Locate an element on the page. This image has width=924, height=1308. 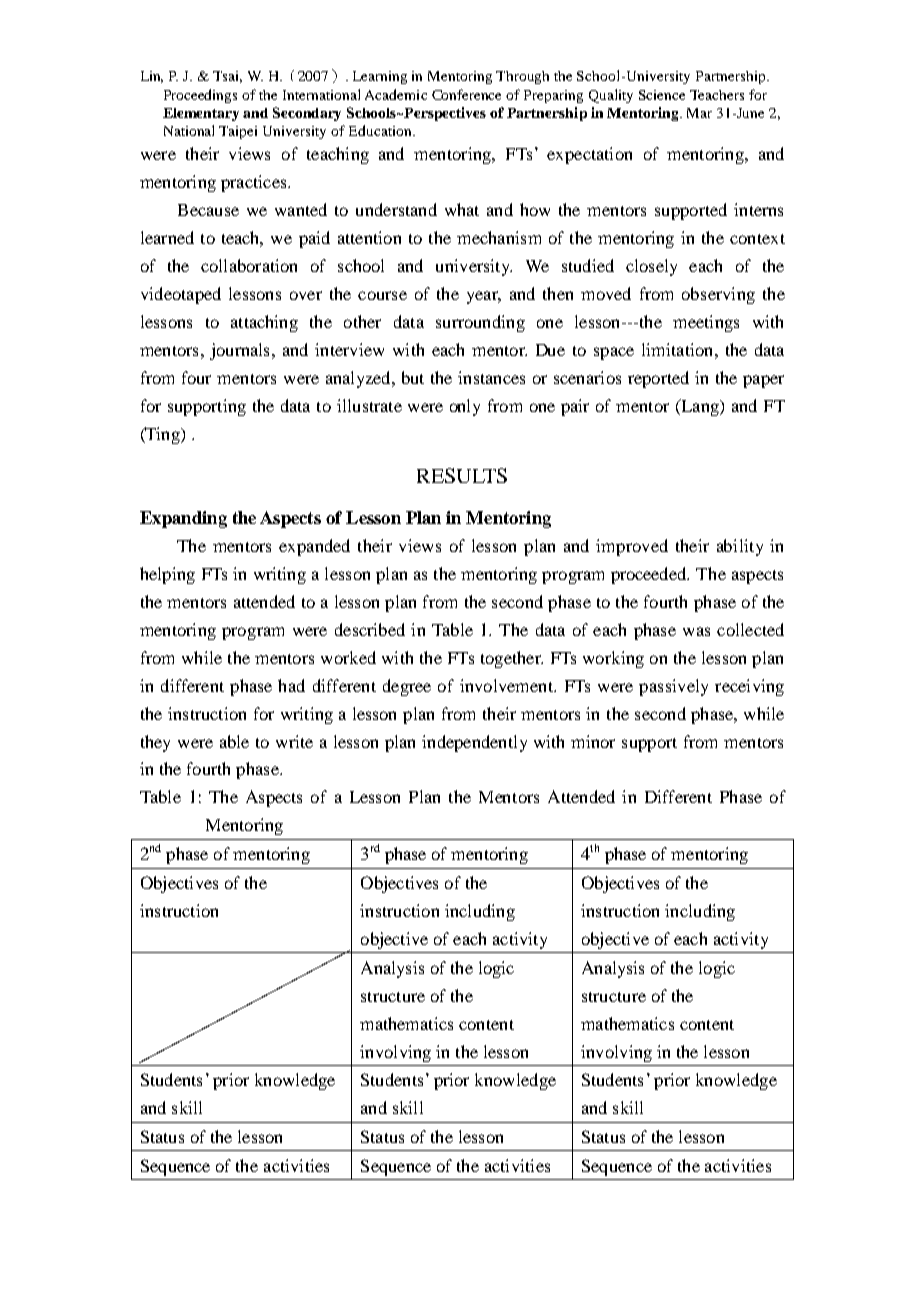
write is located at coordinates (294, 741).
